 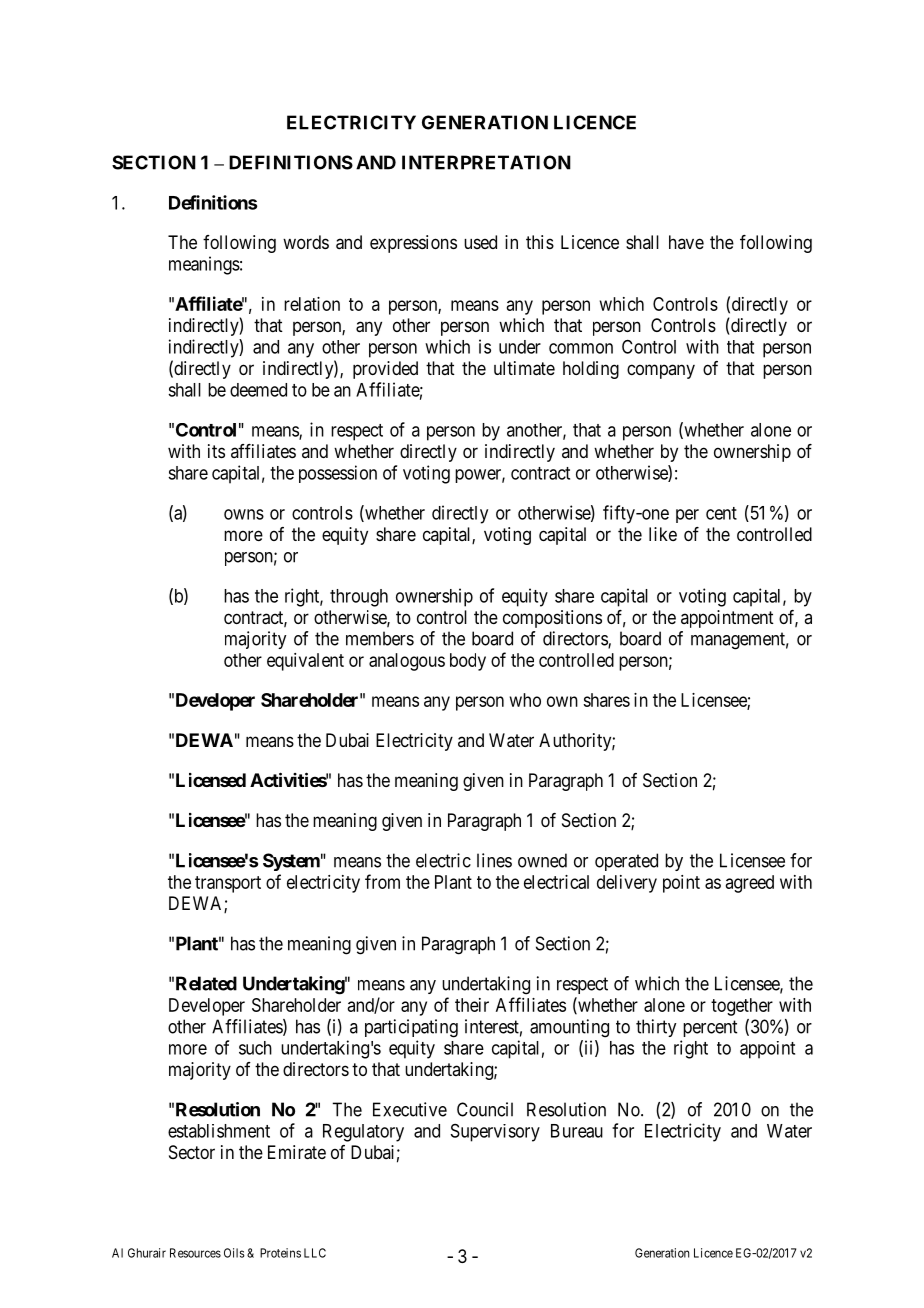 I want to click on have, so click(x=686, y=242).
